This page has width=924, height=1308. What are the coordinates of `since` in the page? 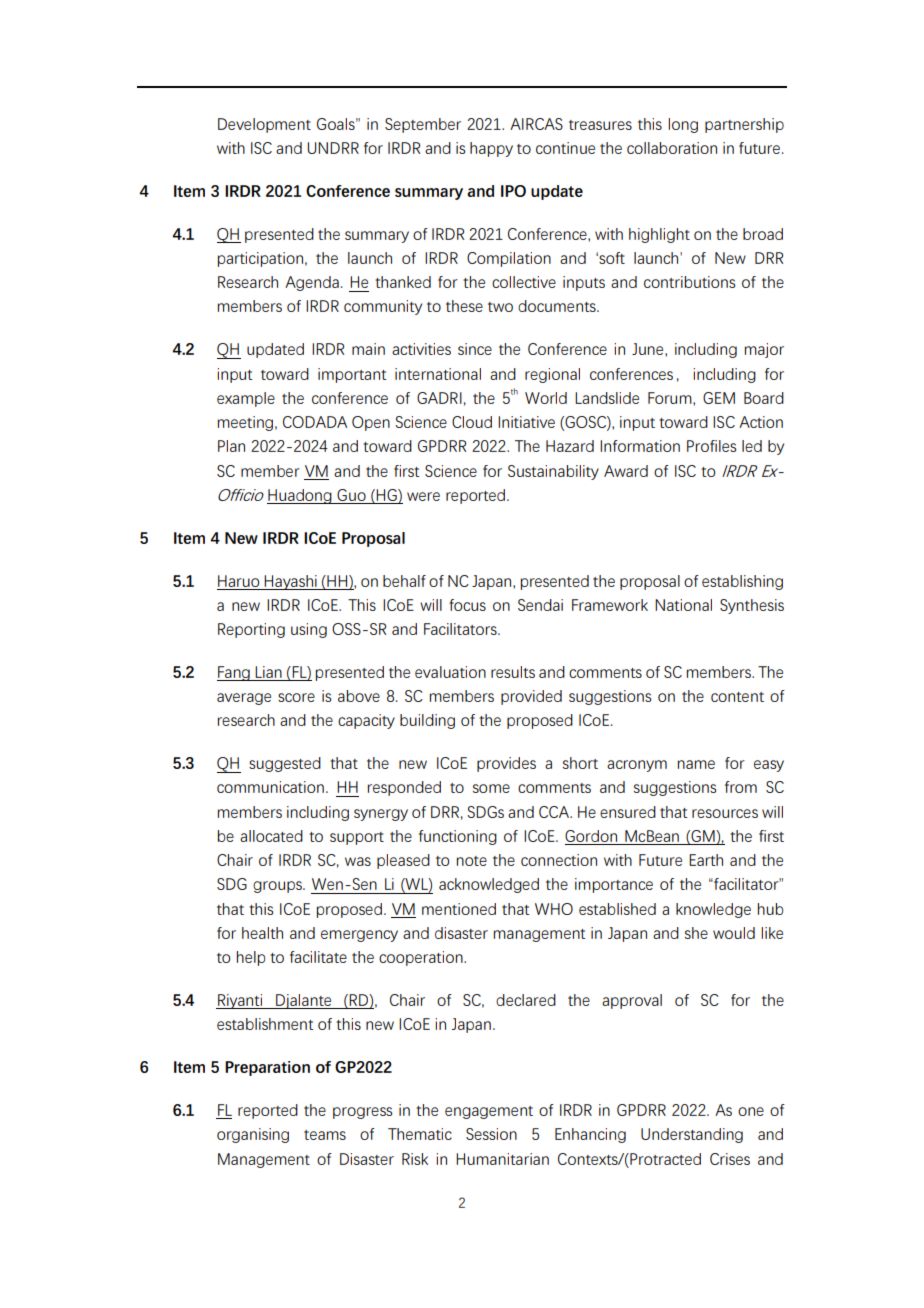 It's located at (475, 349).
